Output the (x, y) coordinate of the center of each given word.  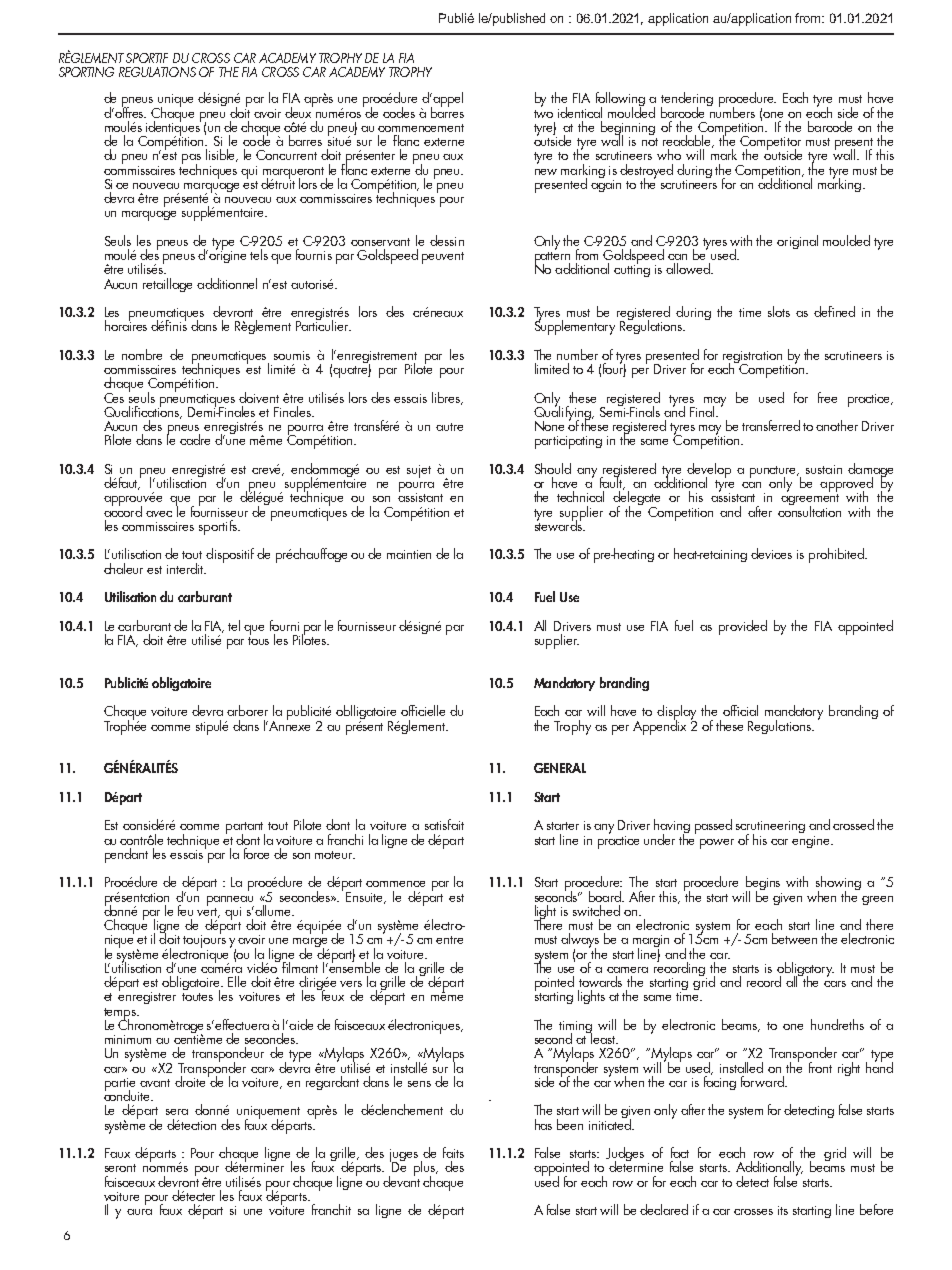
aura (139, 1212)
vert (208, 911)
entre (449, 940)
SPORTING (86, 72)
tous (258, 639)
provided (743, 627)
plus (425, 1169)
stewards (559, 524)
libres (447, 398)
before (876, 1209)
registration (753, 358)
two (543, 114)
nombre (142, 354)
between (794, 938)
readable (688, 141)
